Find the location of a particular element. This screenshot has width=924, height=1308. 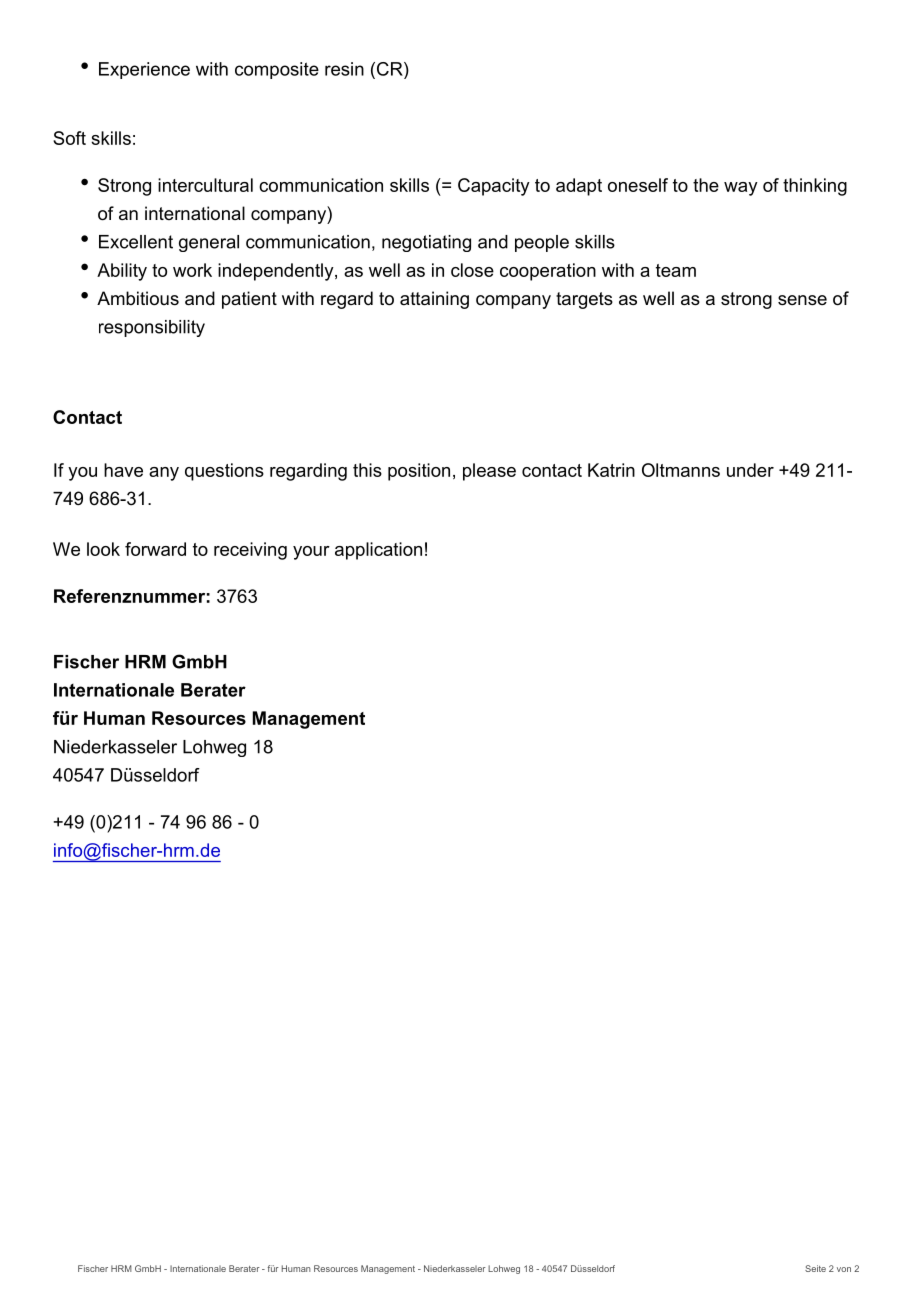

Katrin is located at coordinates (611, 470).
